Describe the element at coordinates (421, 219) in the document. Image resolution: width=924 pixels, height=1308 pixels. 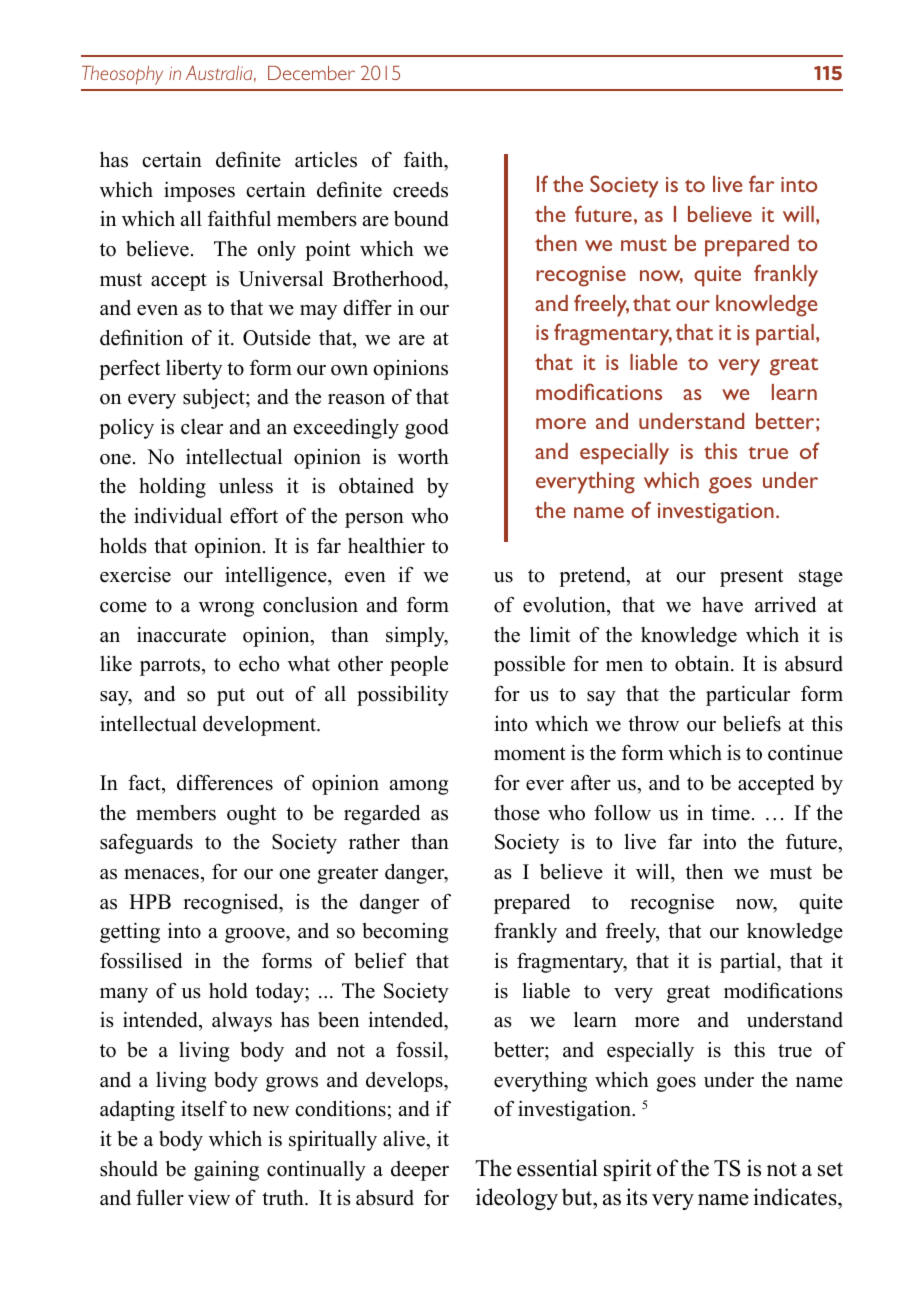
I see `bound` at that location.
